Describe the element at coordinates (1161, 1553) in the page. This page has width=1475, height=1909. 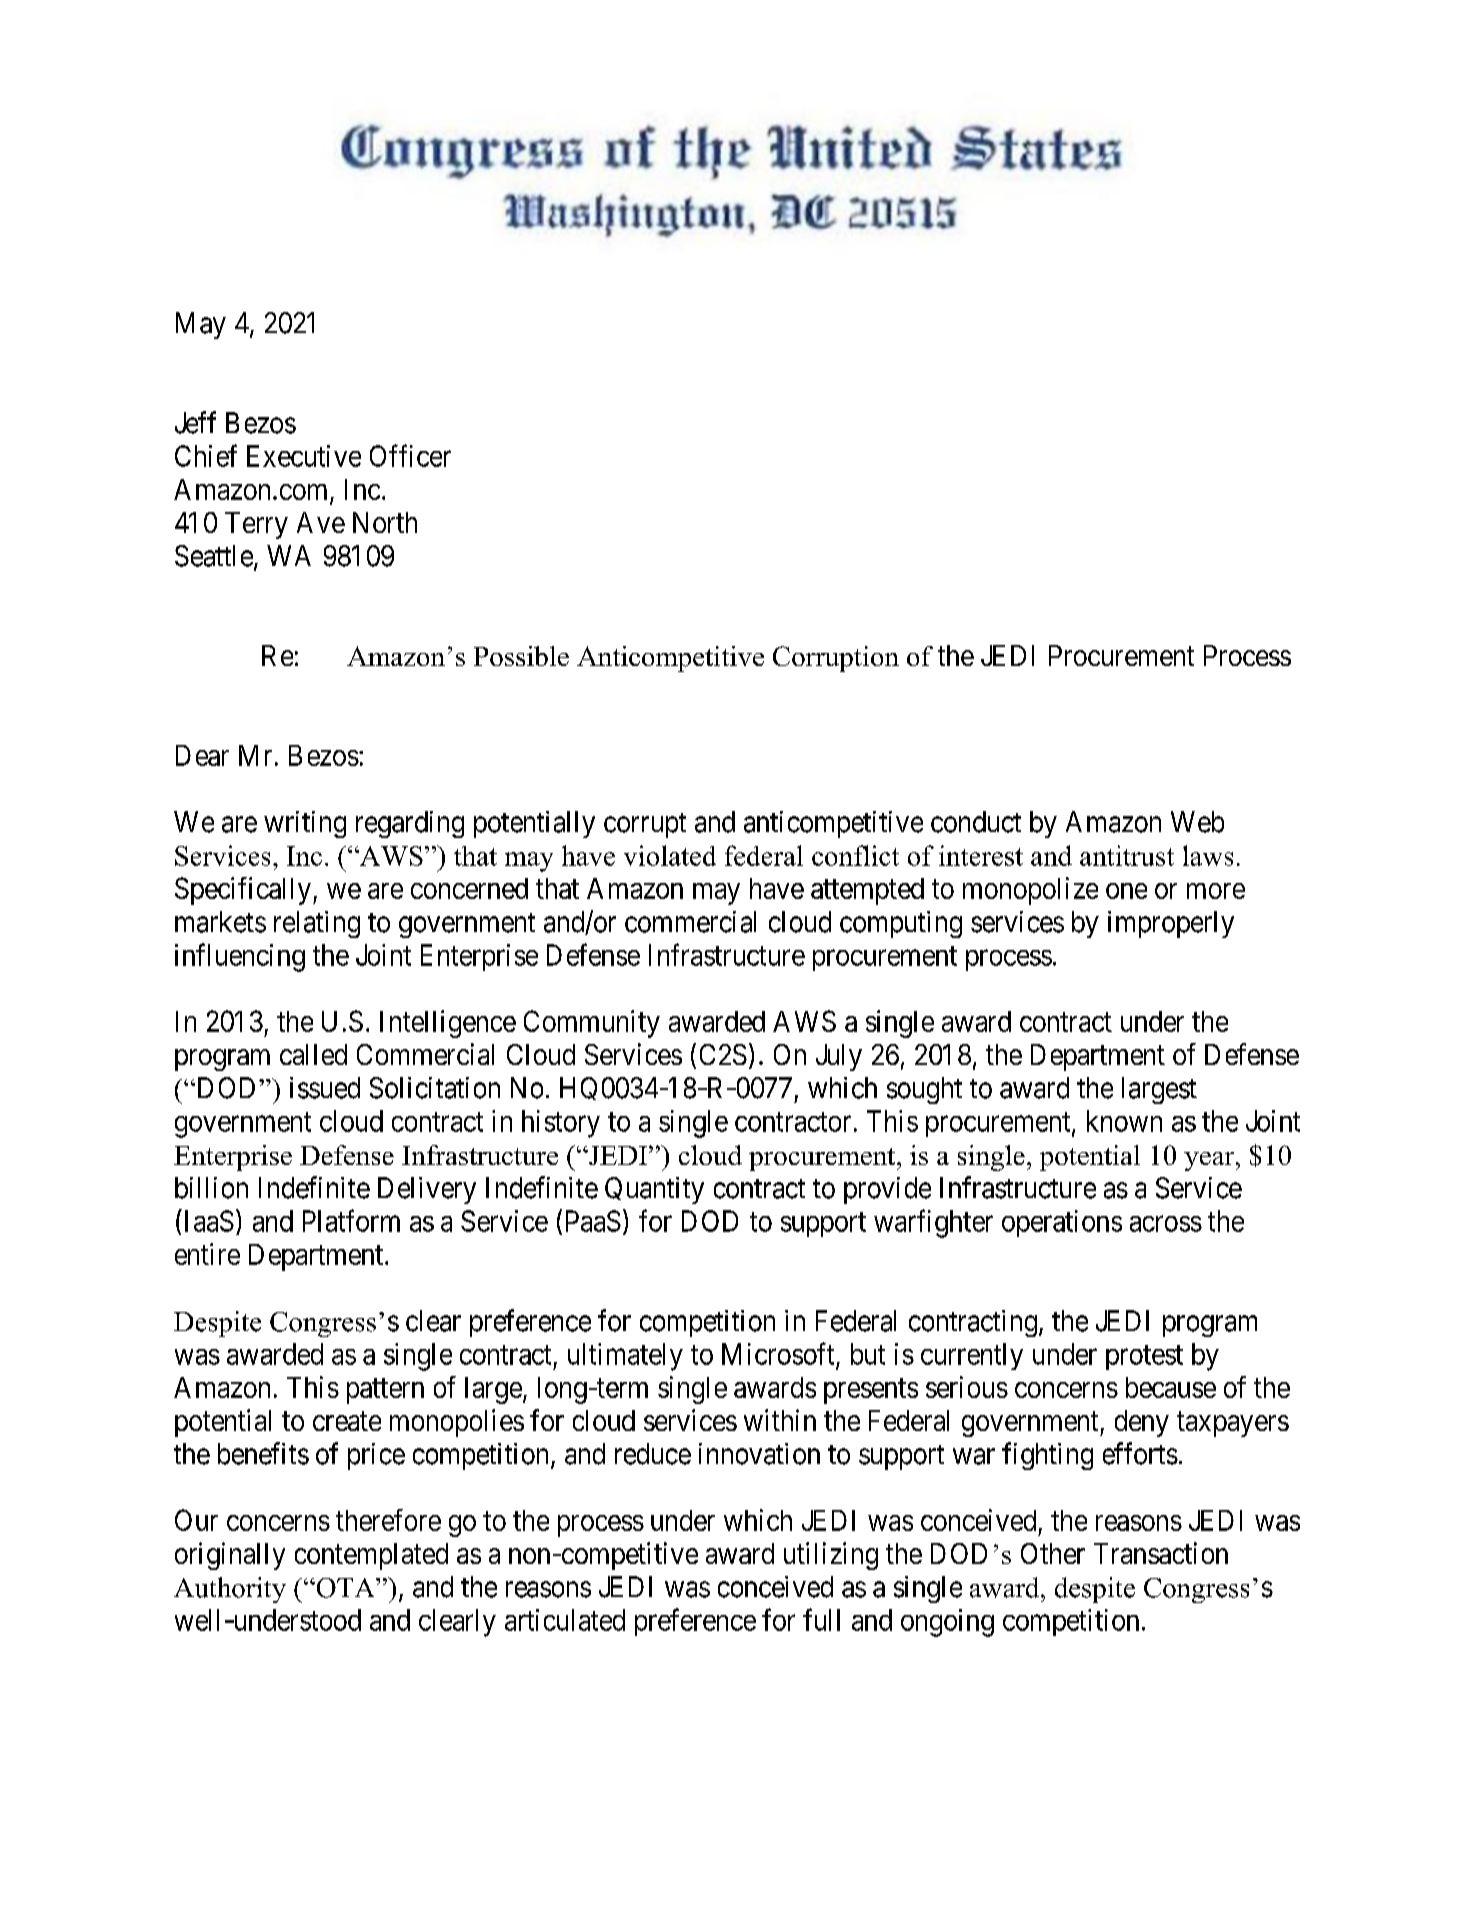
I see `Transaction` at that location.
